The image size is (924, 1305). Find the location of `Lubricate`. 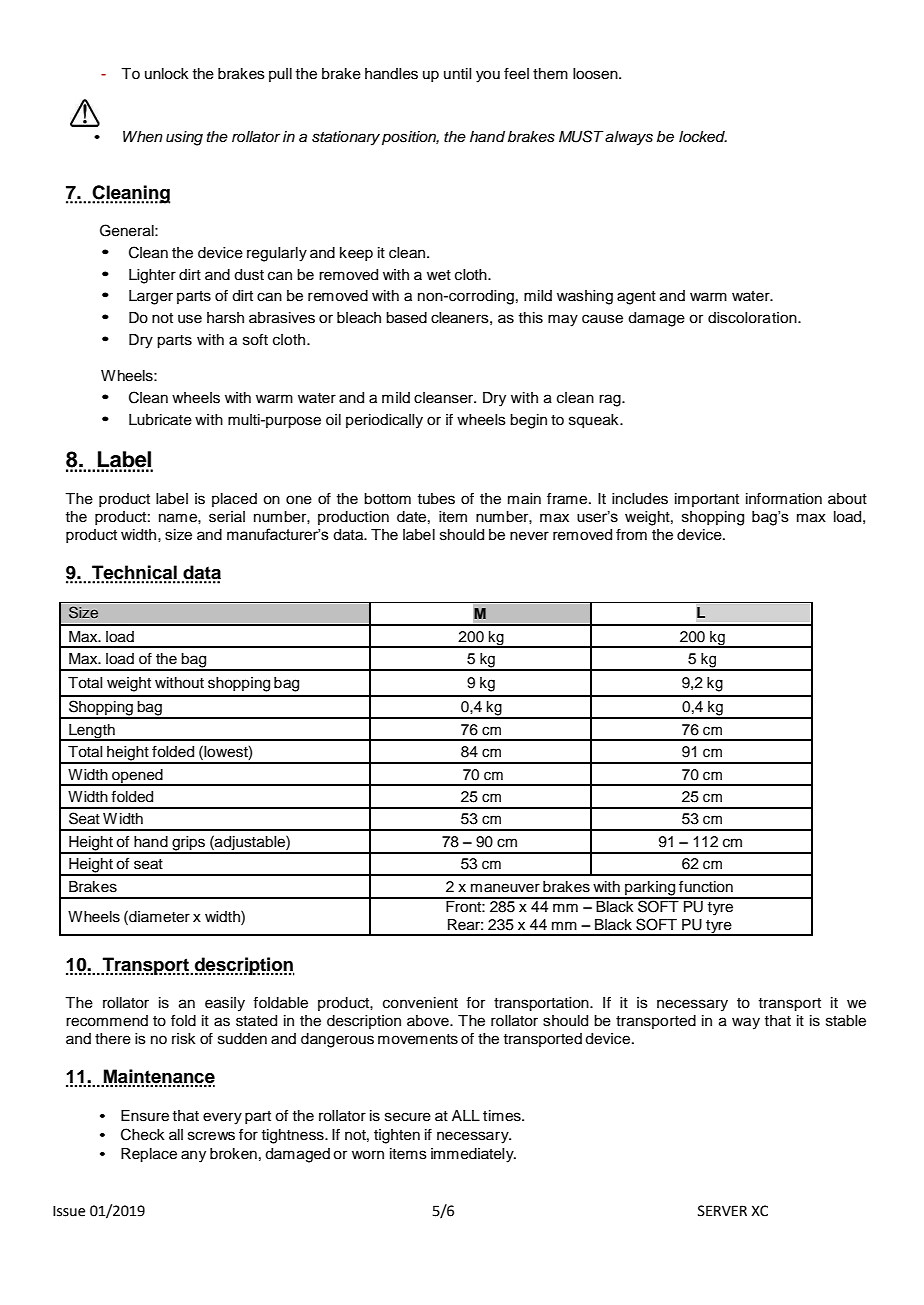

Lubricate is located at coordinates (160, 420).
